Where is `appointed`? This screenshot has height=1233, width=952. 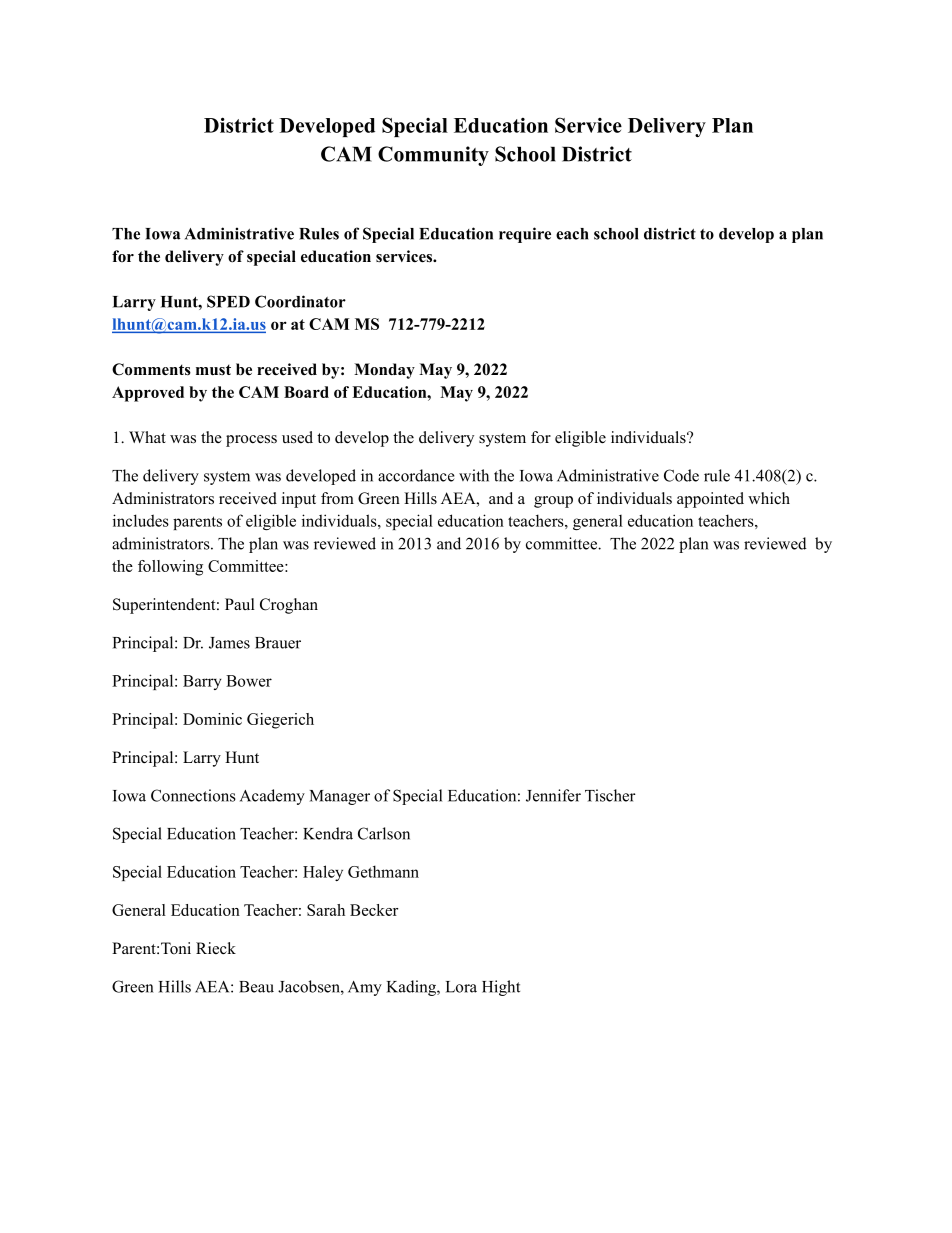
appointed is located at coordinates (710, 500).
